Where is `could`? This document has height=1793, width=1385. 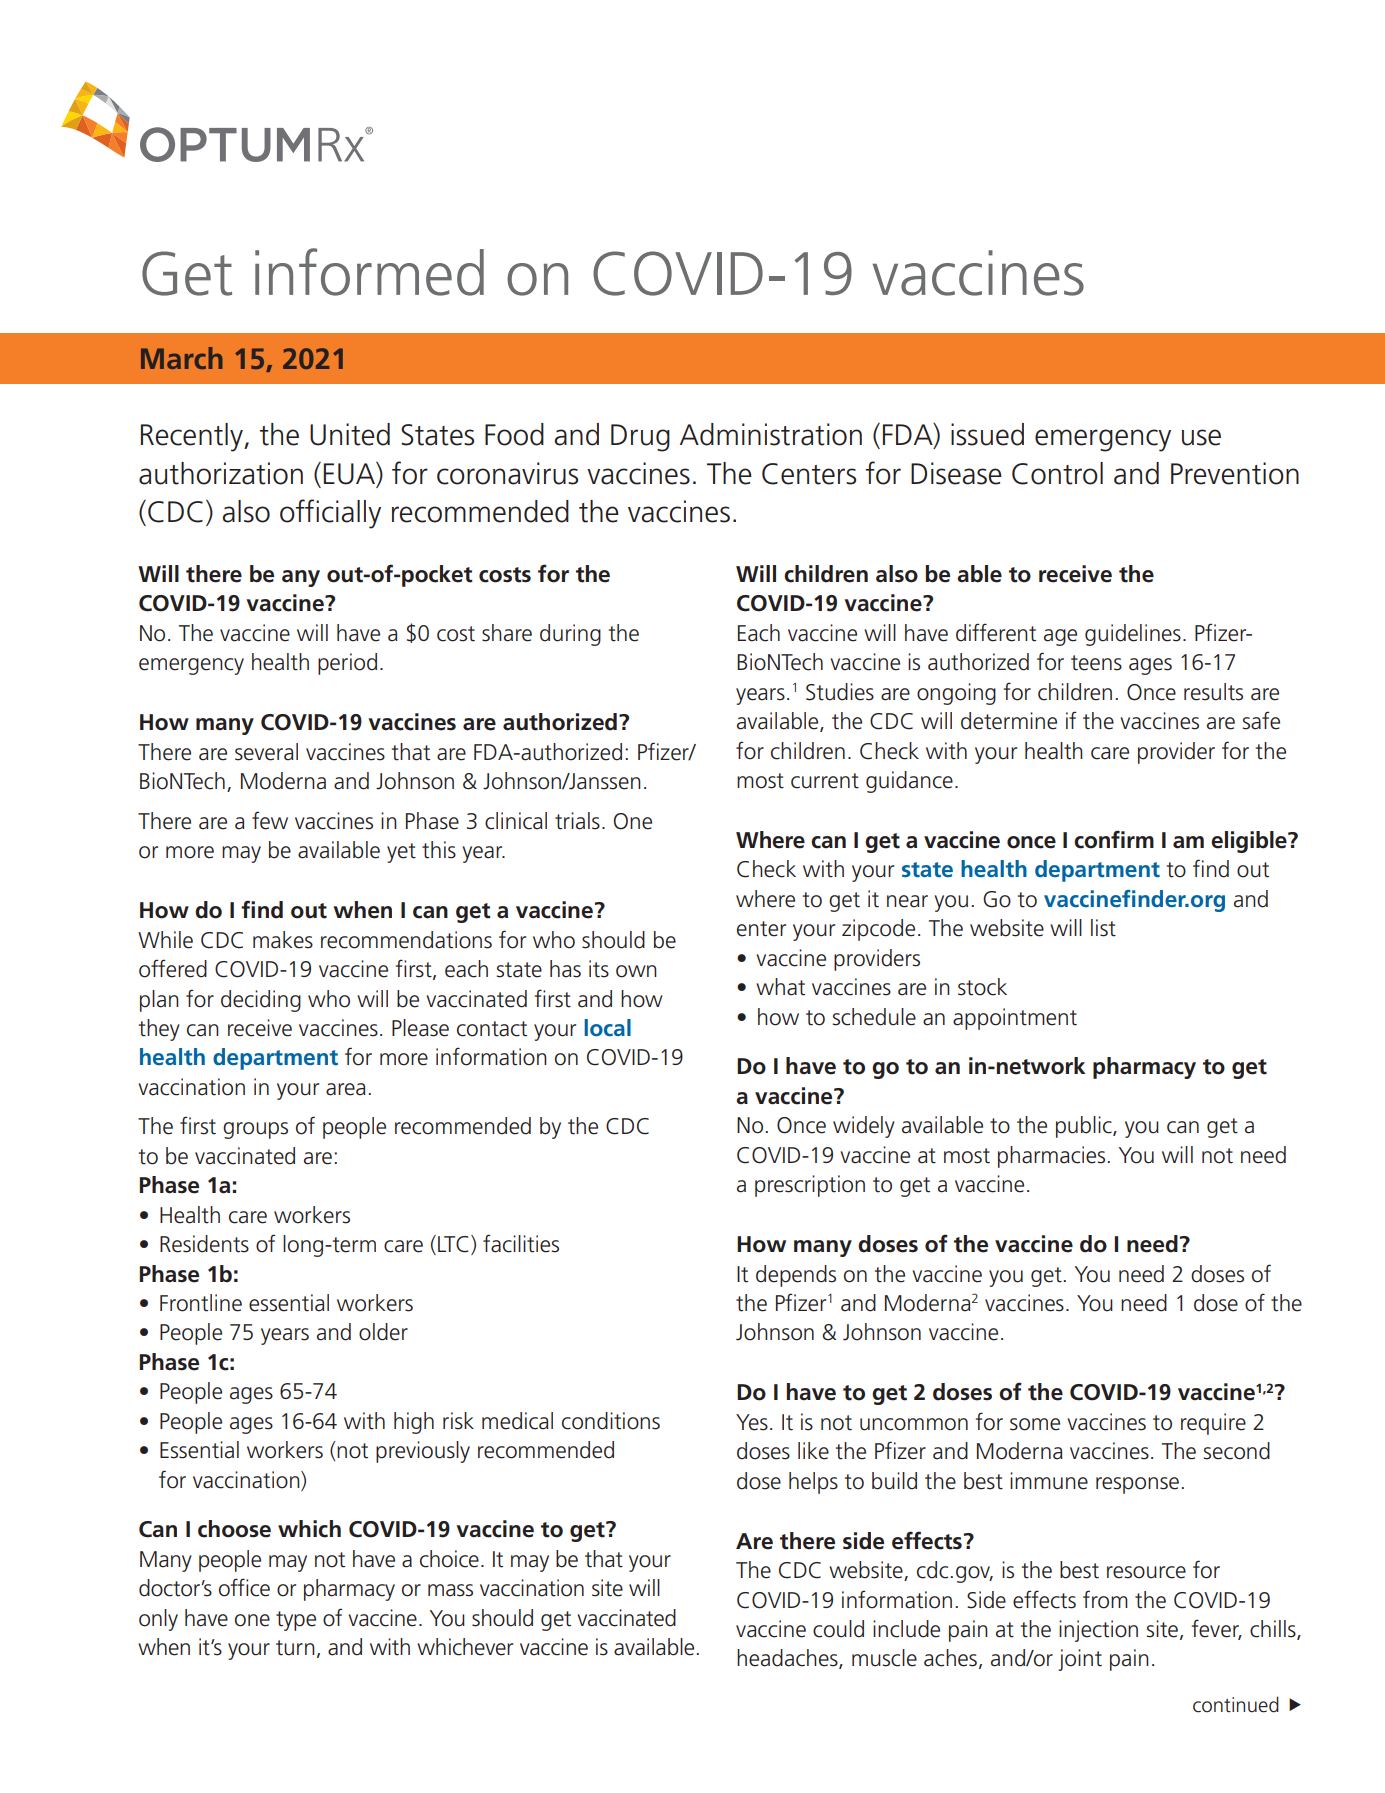
could is located at coordinates (838, 1629).
